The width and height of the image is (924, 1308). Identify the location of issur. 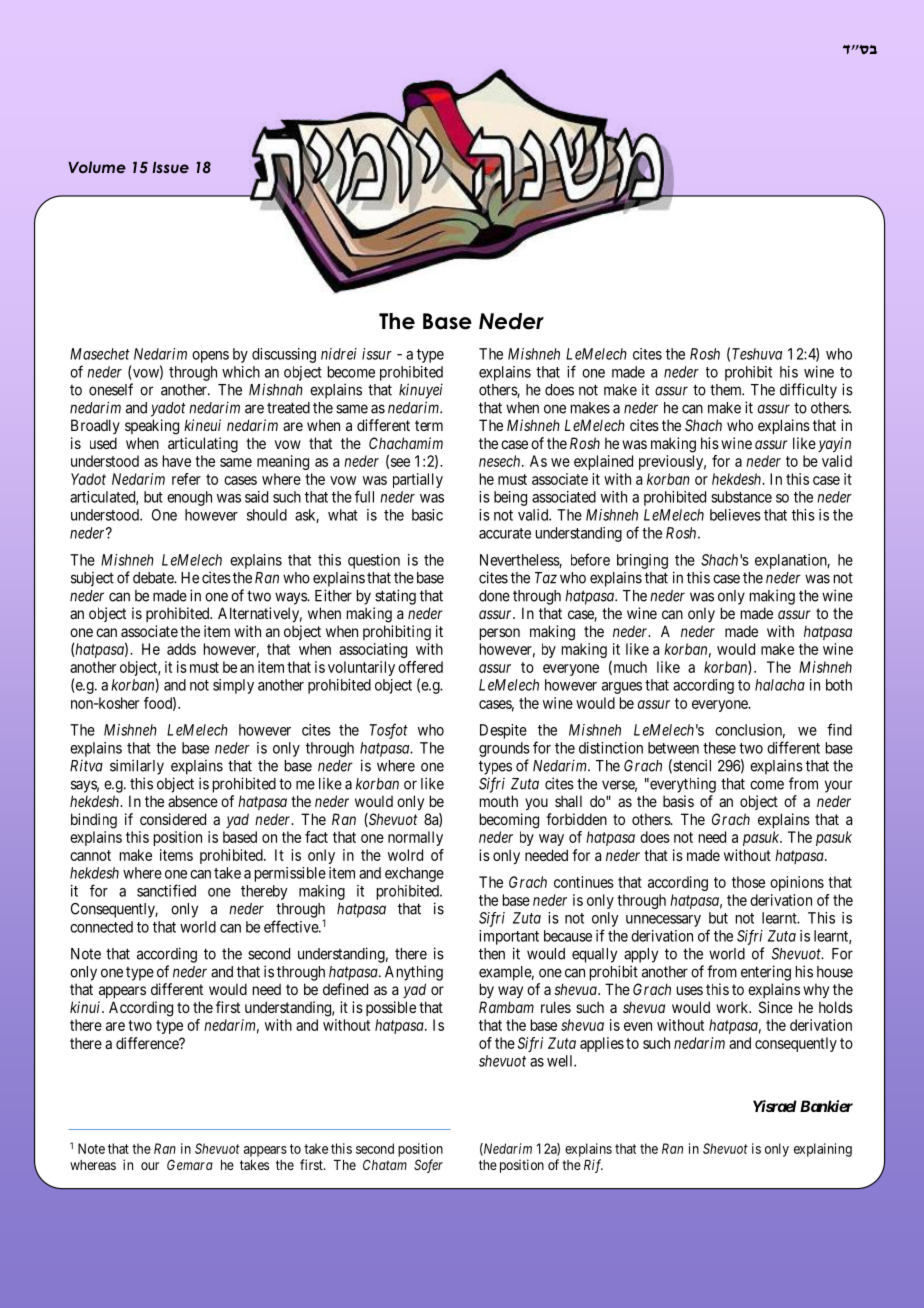
(377, 354).
